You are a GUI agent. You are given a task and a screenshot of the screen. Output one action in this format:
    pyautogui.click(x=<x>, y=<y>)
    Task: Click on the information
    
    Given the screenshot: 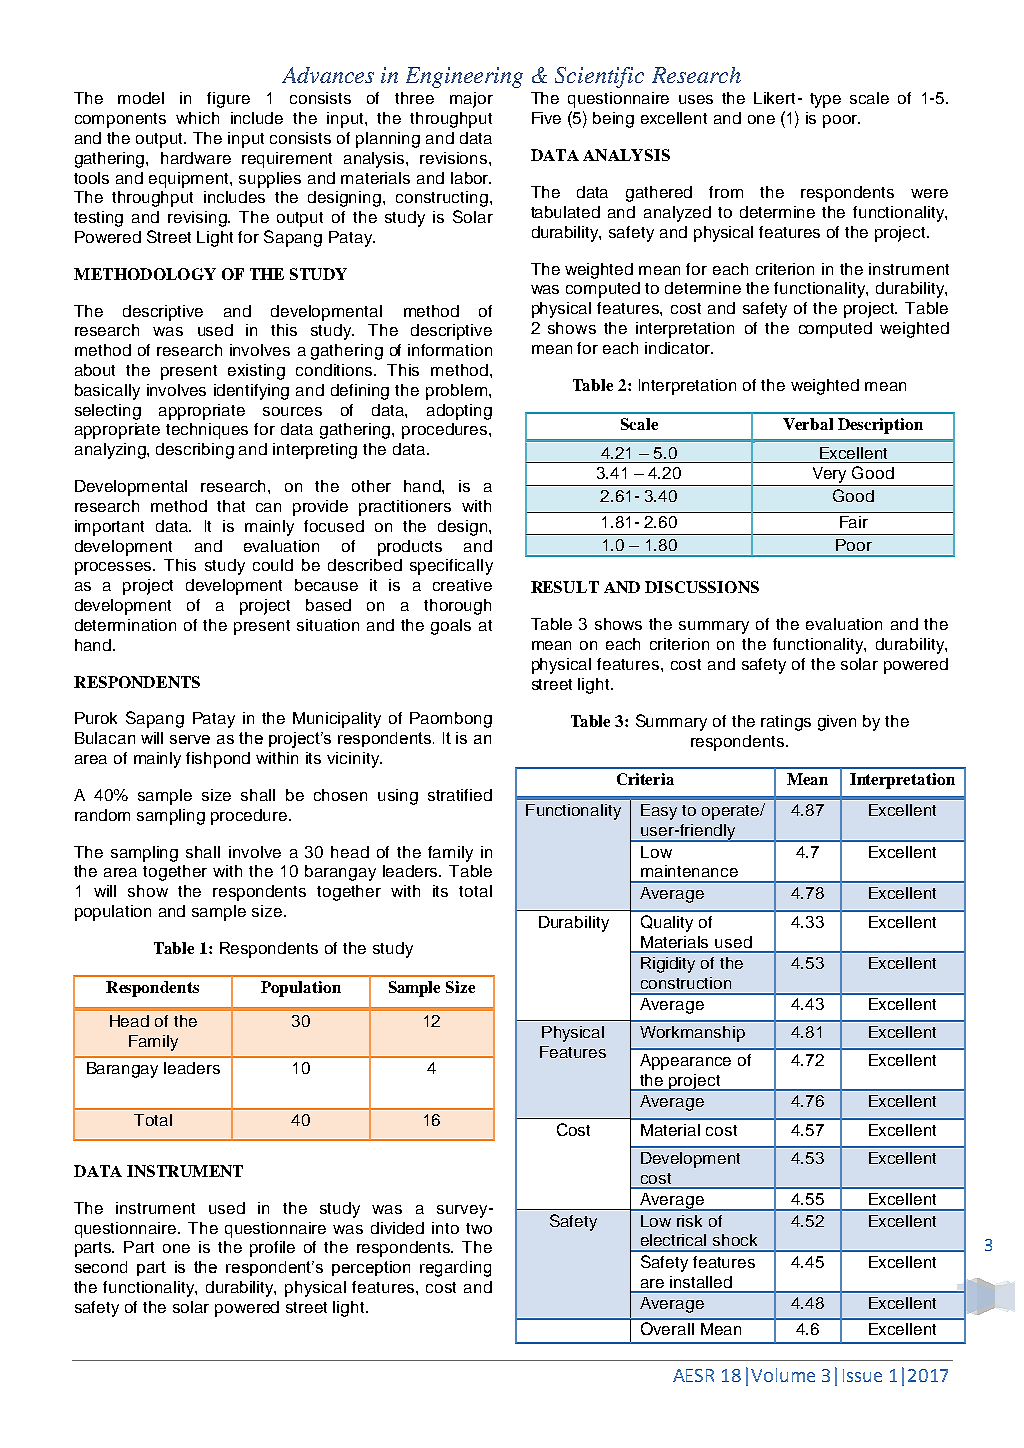 What is the action you would take?
    pyautogui.click(x=450, y=350)
